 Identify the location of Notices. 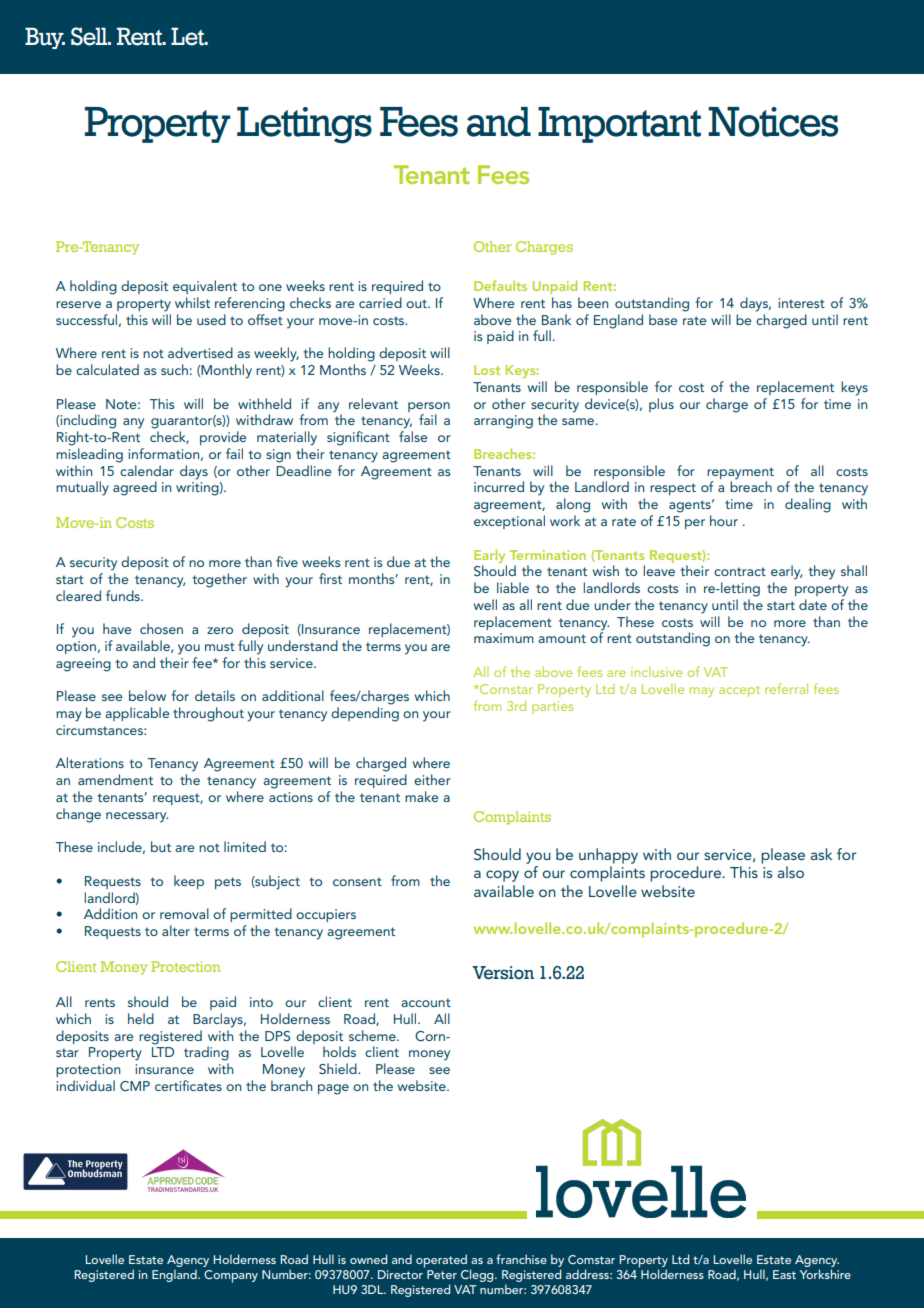
(773, 122).
